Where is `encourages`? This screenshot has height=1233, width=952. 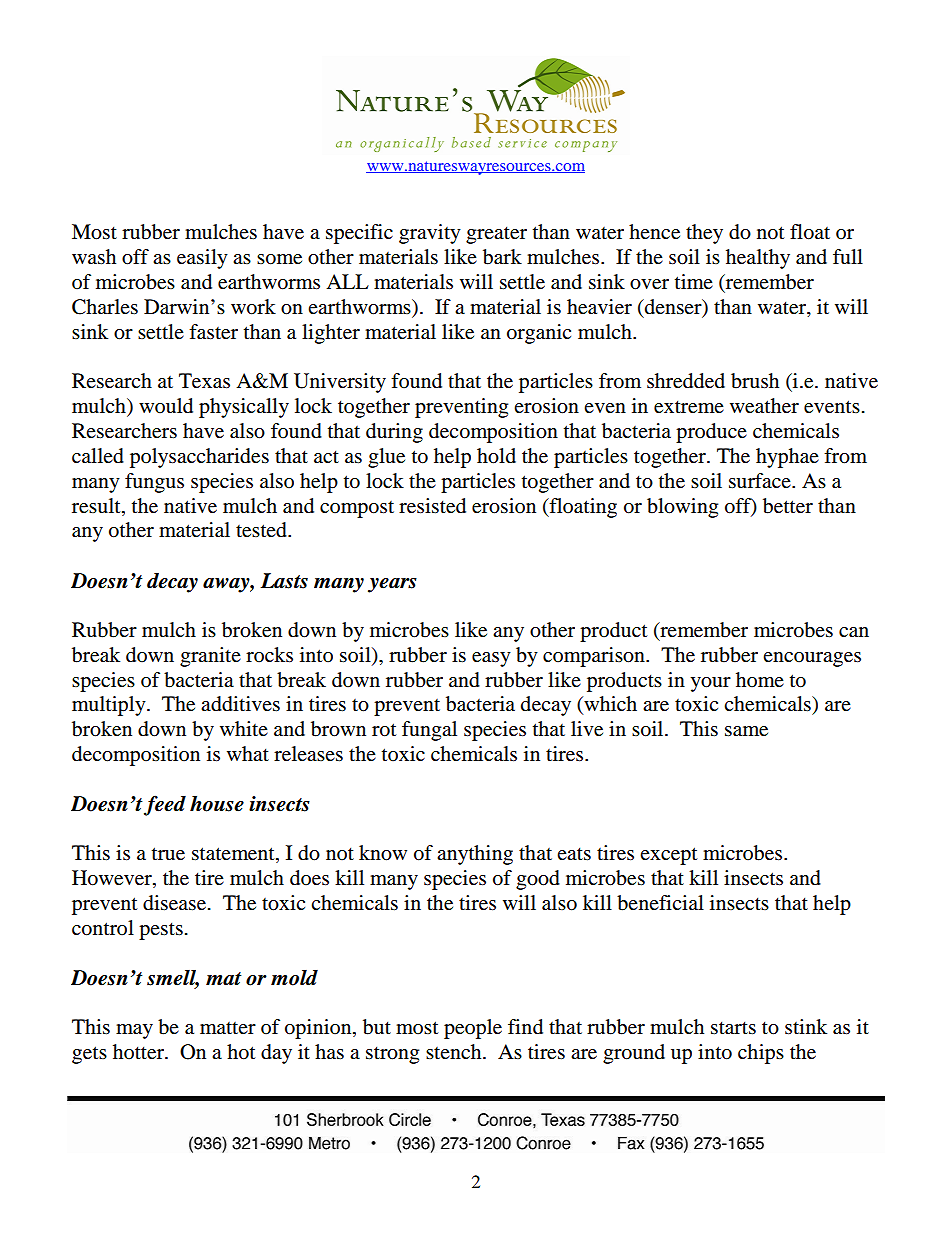
encourages is located at coordinates (812, 659).
